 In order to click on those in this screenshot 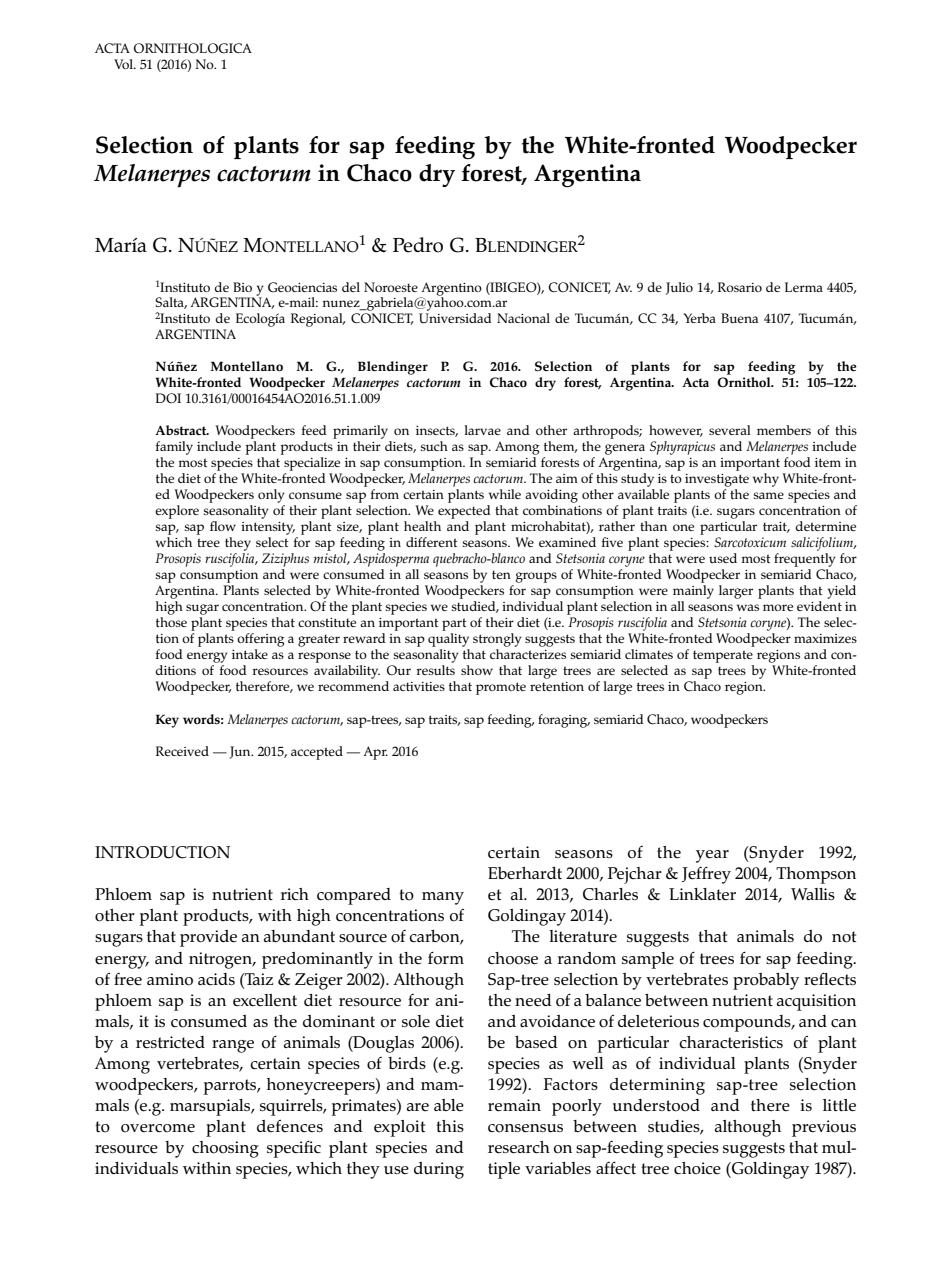, I will do `click(171, 620)`.
